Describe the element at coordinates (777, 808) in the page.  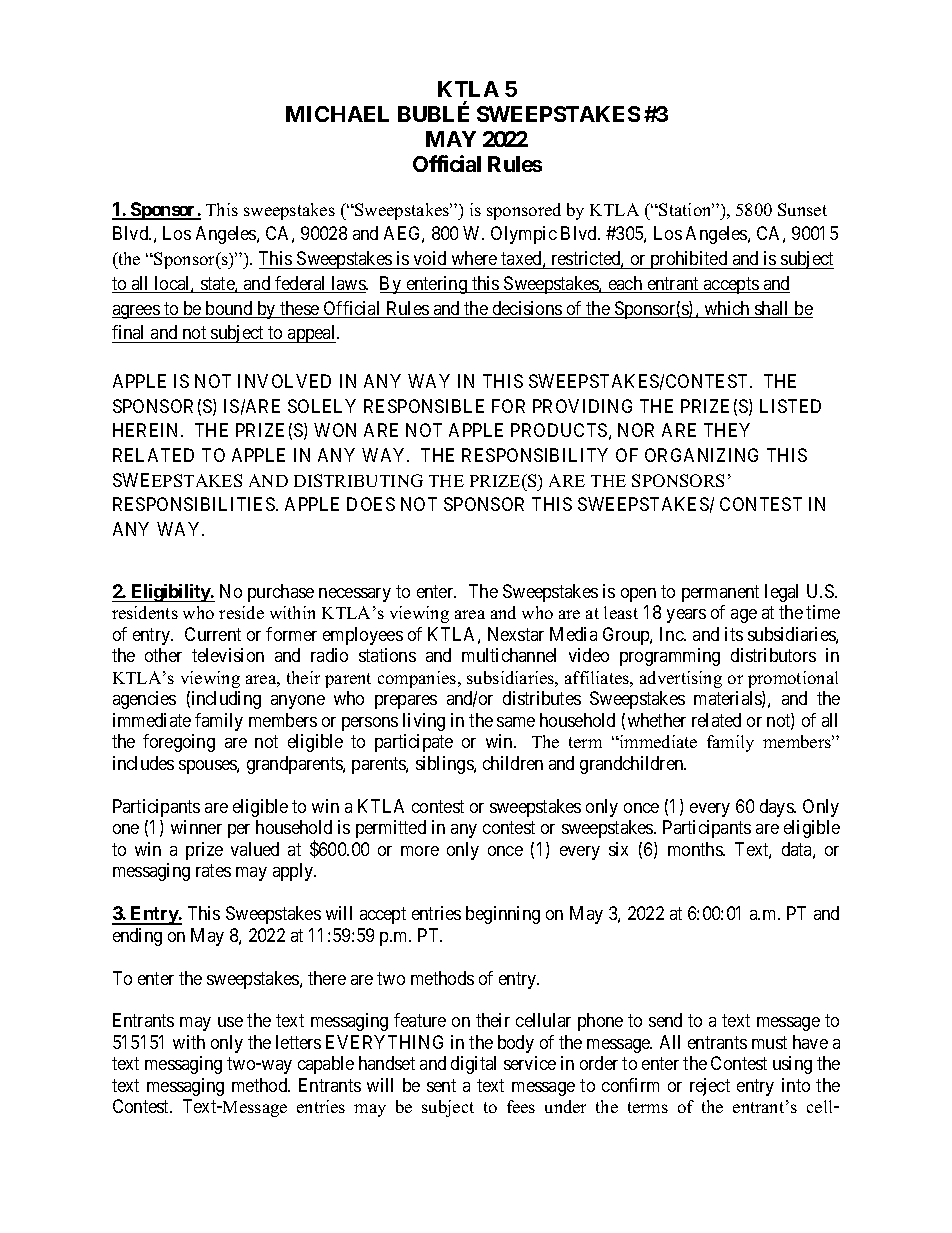
I see `days` at that location.
